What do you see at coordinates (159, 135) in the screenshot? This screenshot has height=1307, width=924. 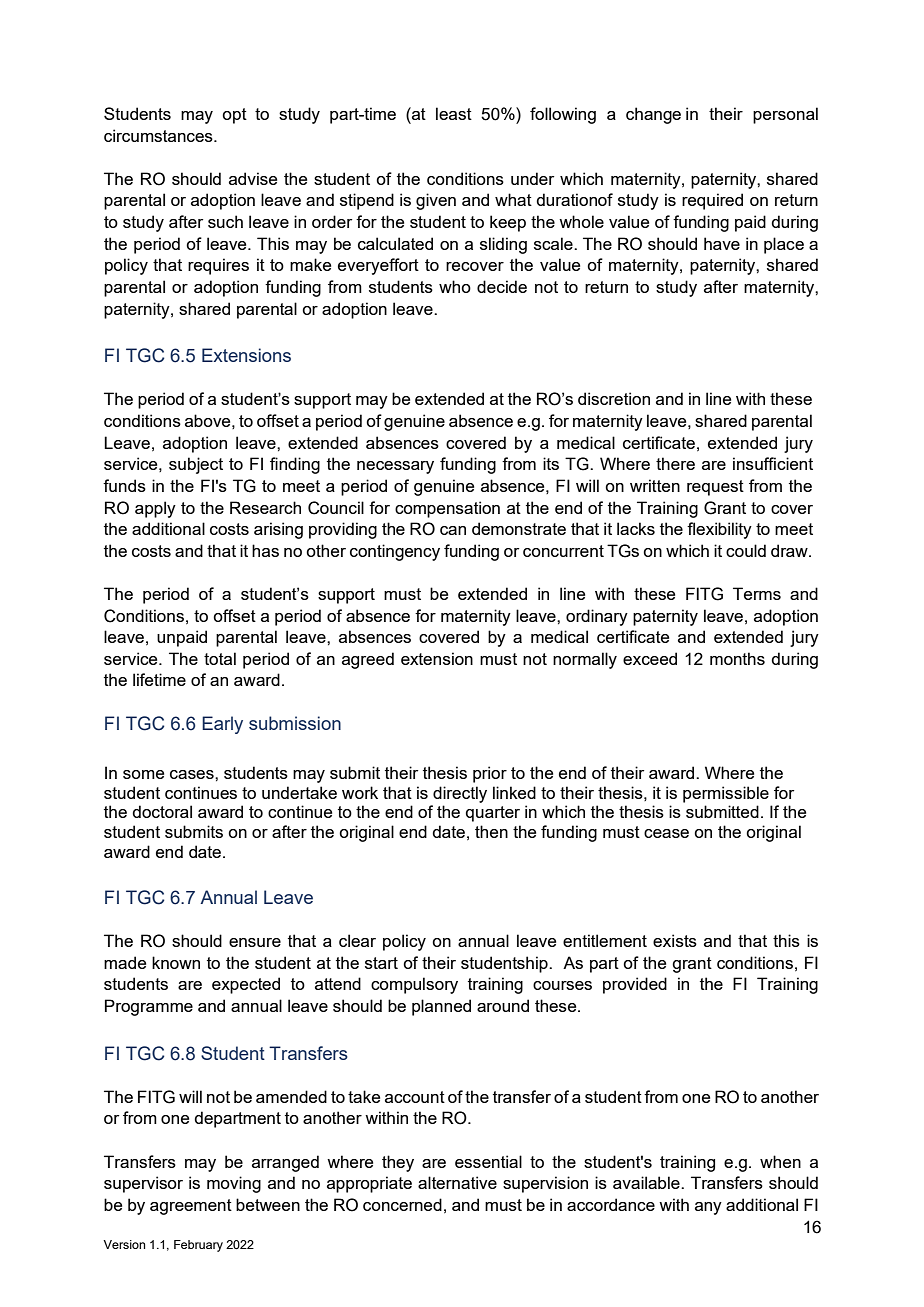 I see `circumstances` at bounding box center [159, 135].
